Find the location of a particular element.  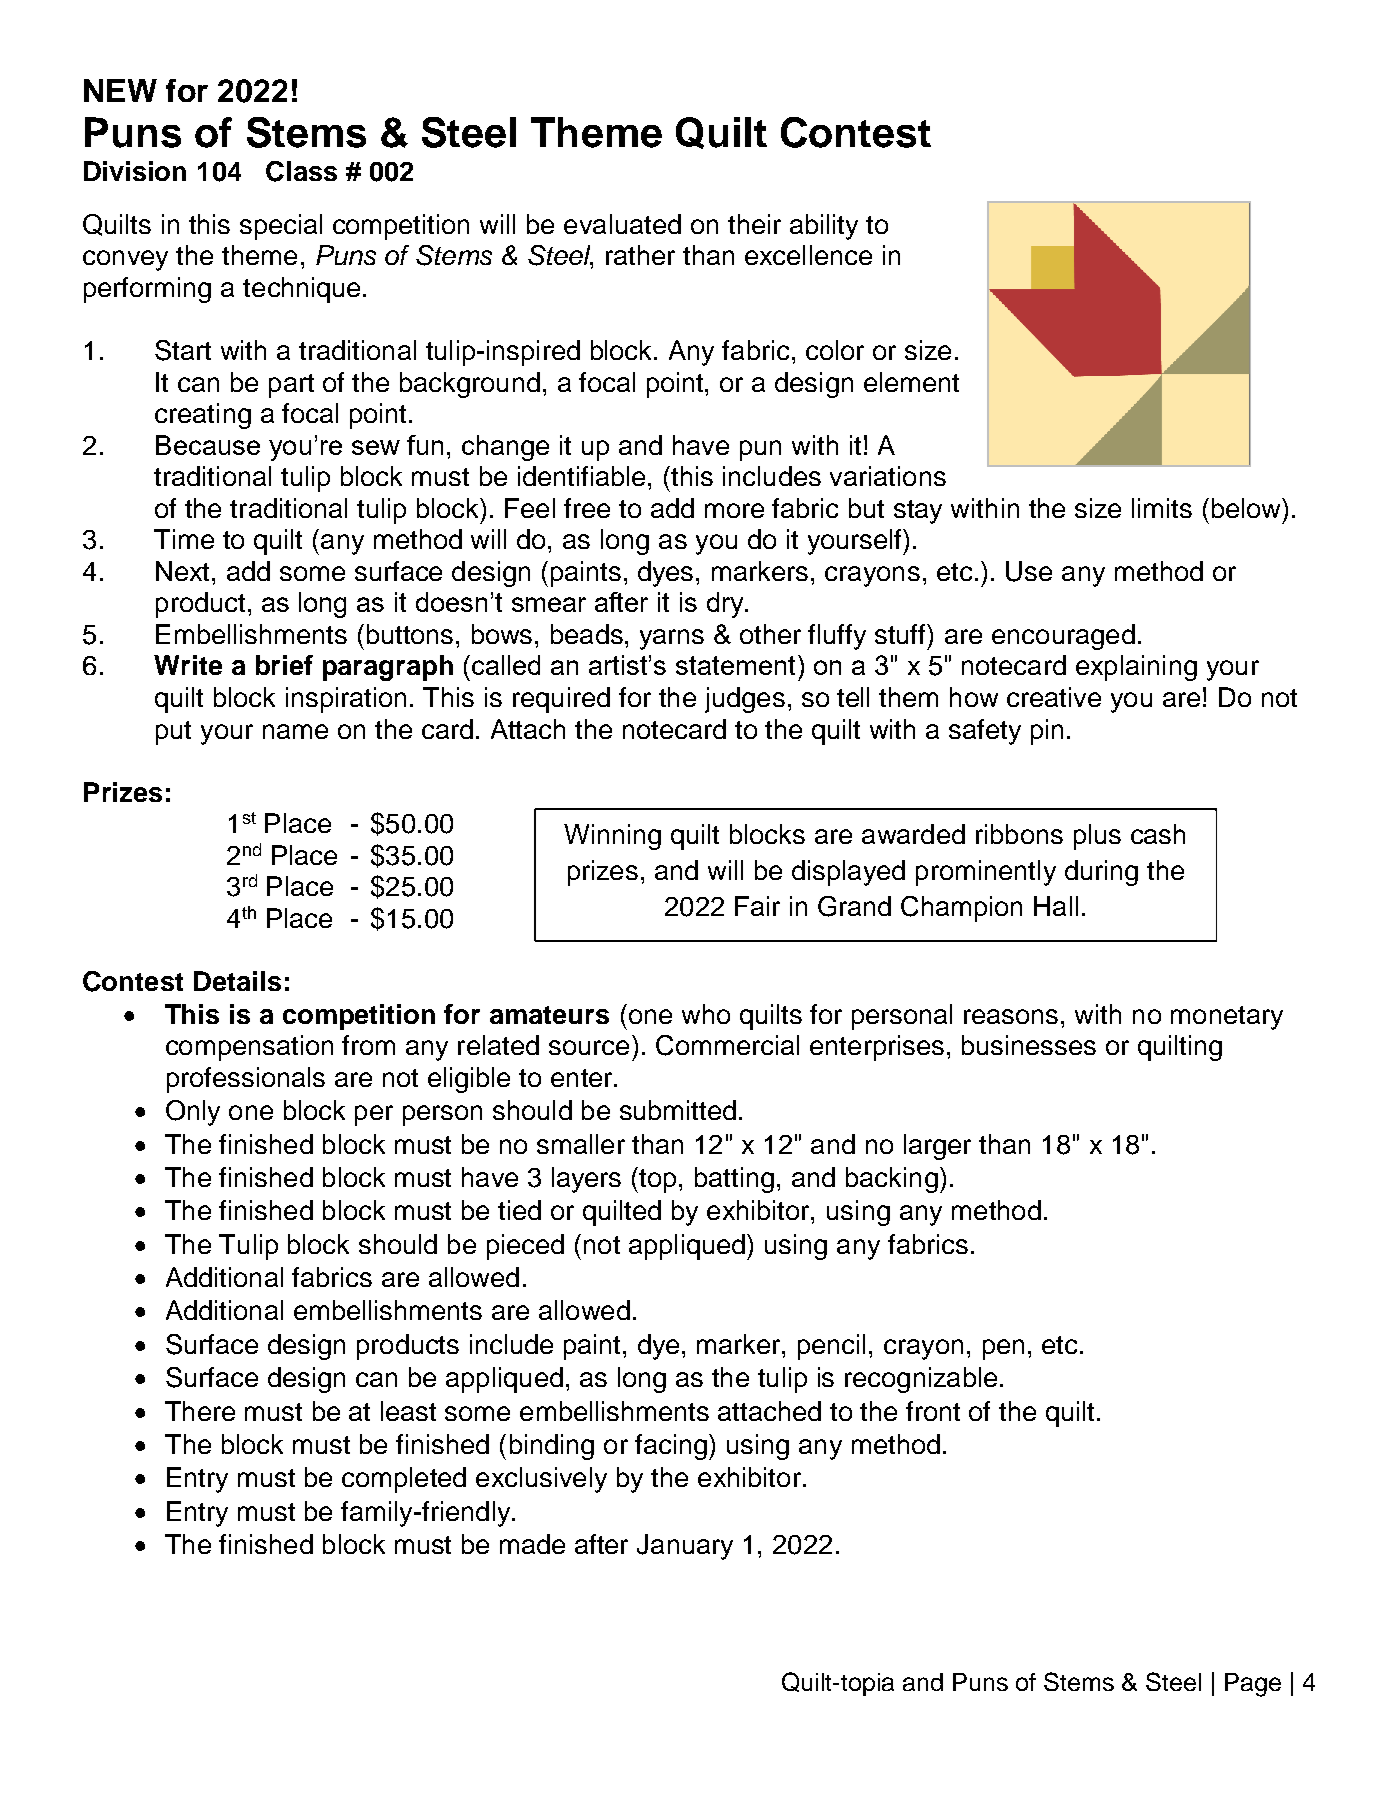

Page is located at coordinates (1253, 1685).
